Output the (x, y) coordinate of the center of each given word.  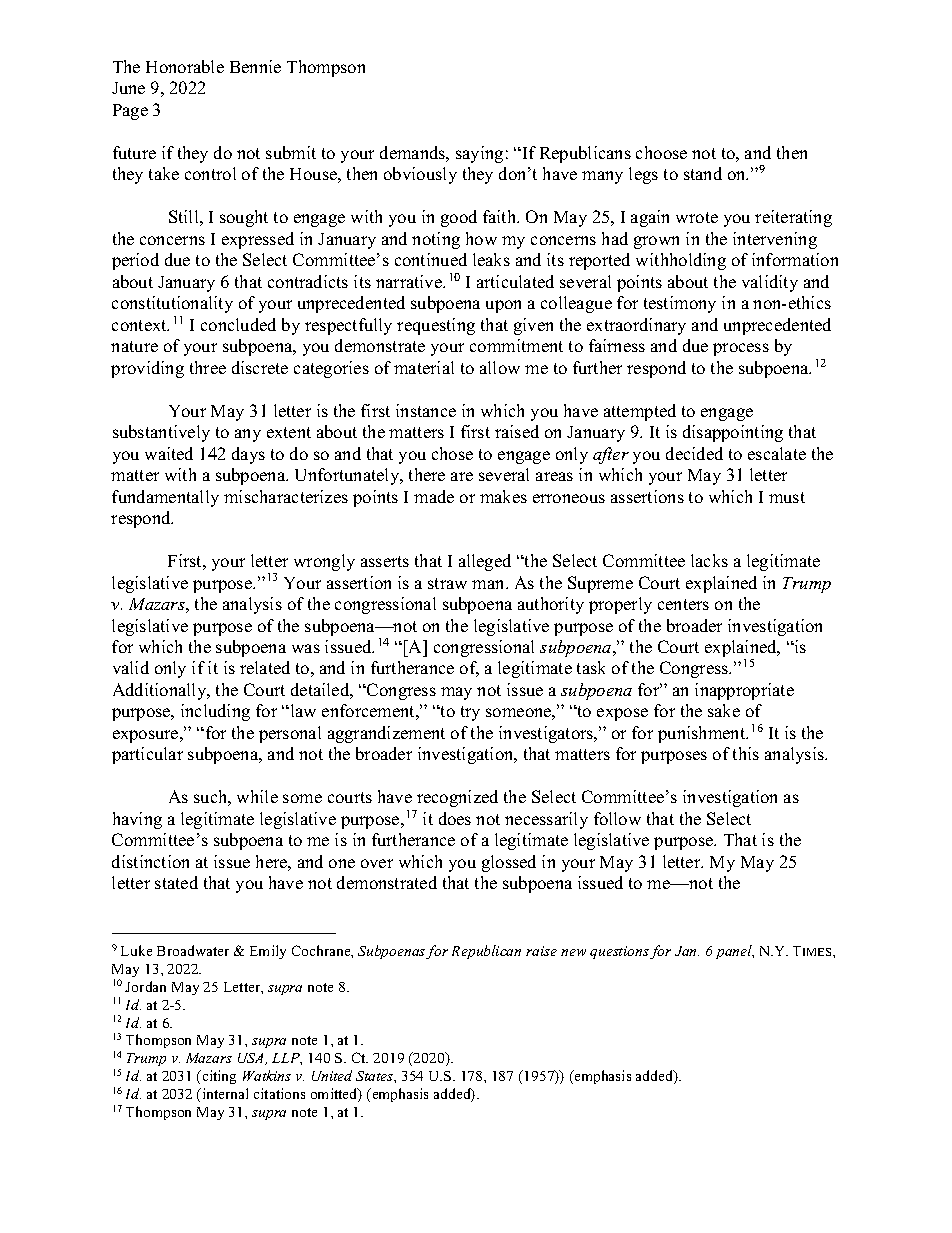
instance (426, 410)
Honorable (185, 66)
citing (218, 1077)
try (470, 713)
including (215, 712)
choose (661, 152)
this (746, 753)
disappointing (733, 433)
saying (479, 154)
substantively (161, 433)
